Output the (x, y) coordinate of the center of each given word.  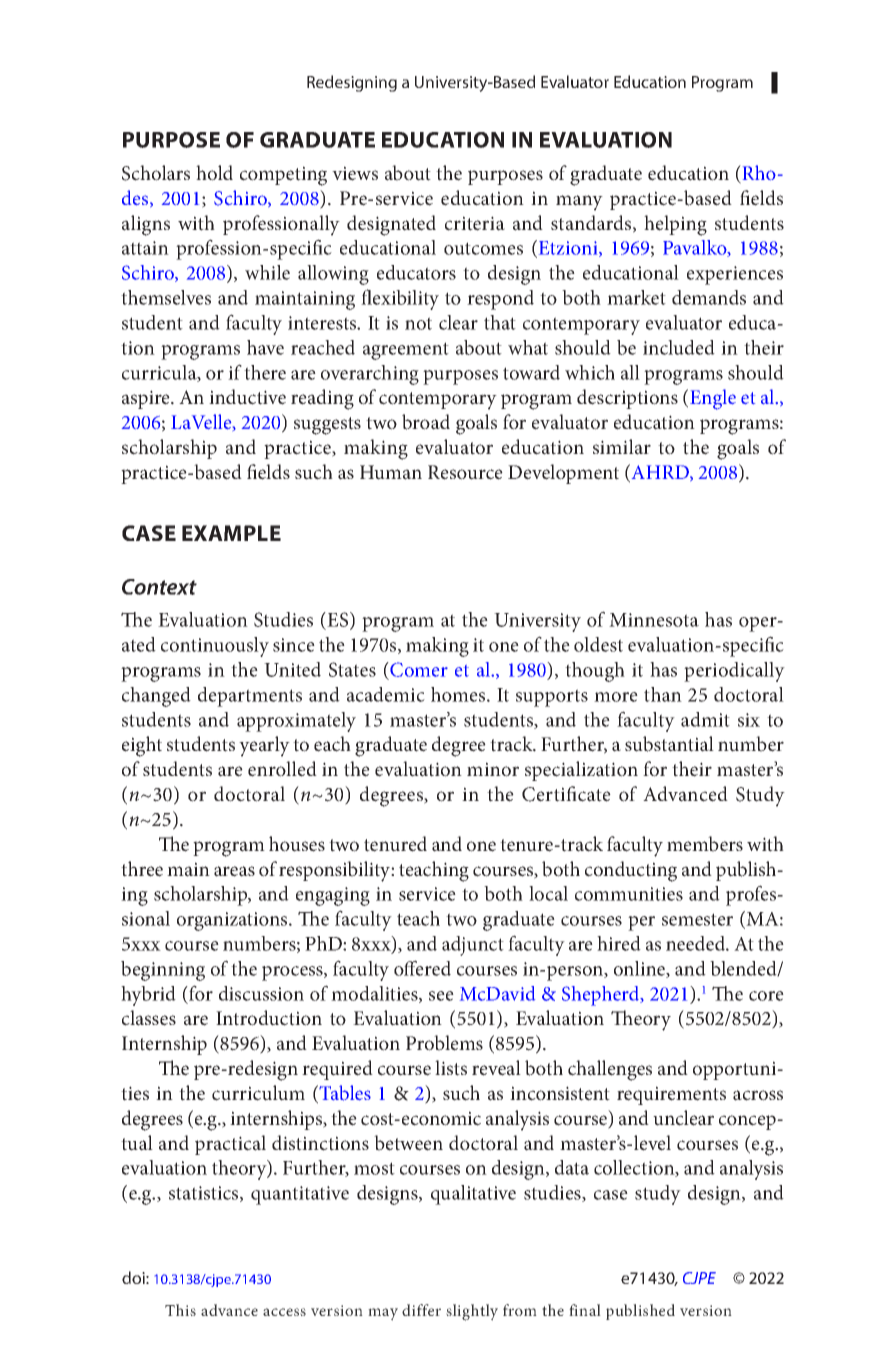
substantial (669, 744)
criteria (475, 223)
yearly (264, 746)
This (180, 1310)
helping (675, 225)
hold (214, 173)
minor (493, 769)
